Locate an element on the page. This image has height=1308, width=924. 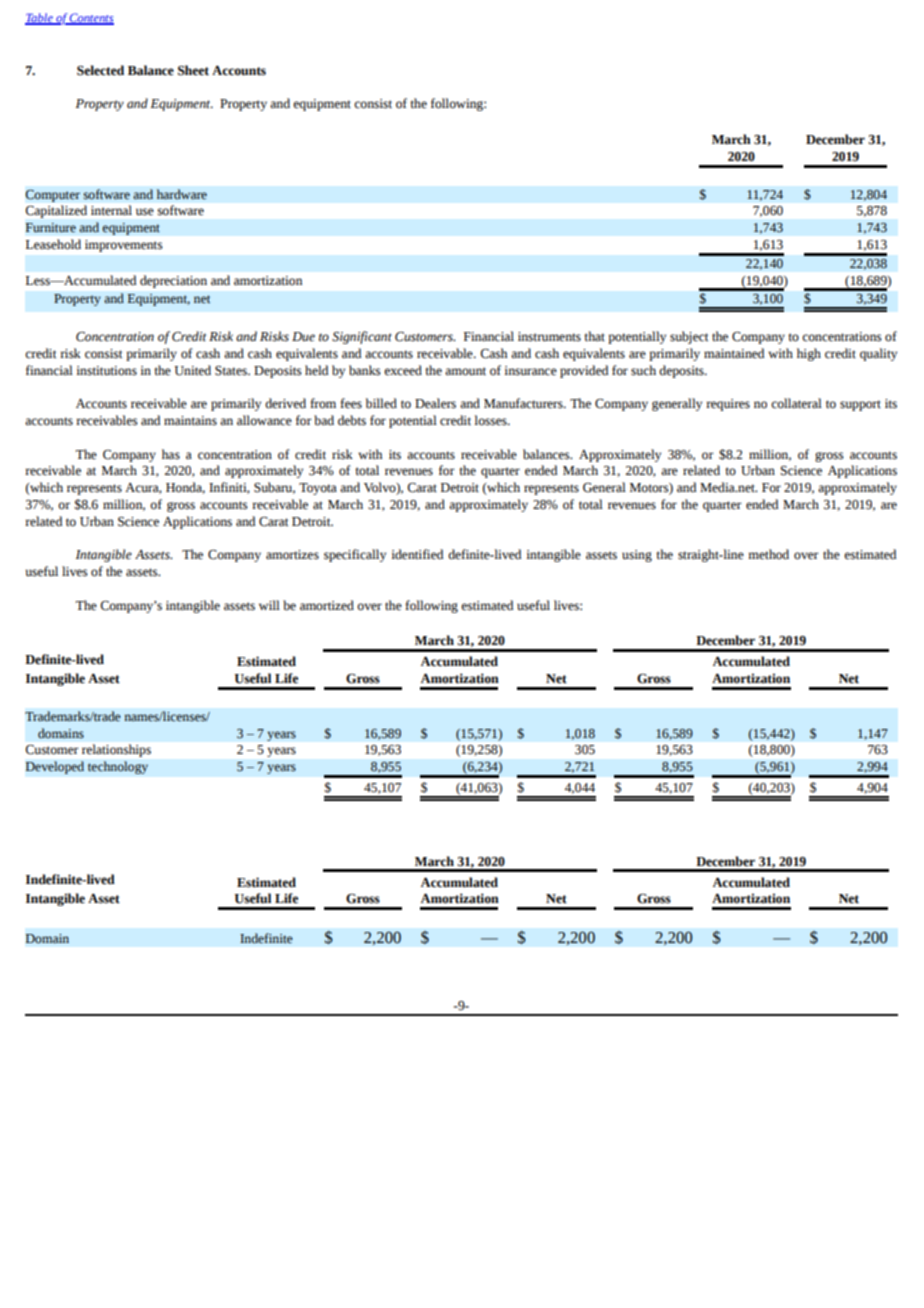
Sheet is located at coordinates (193, 70).
